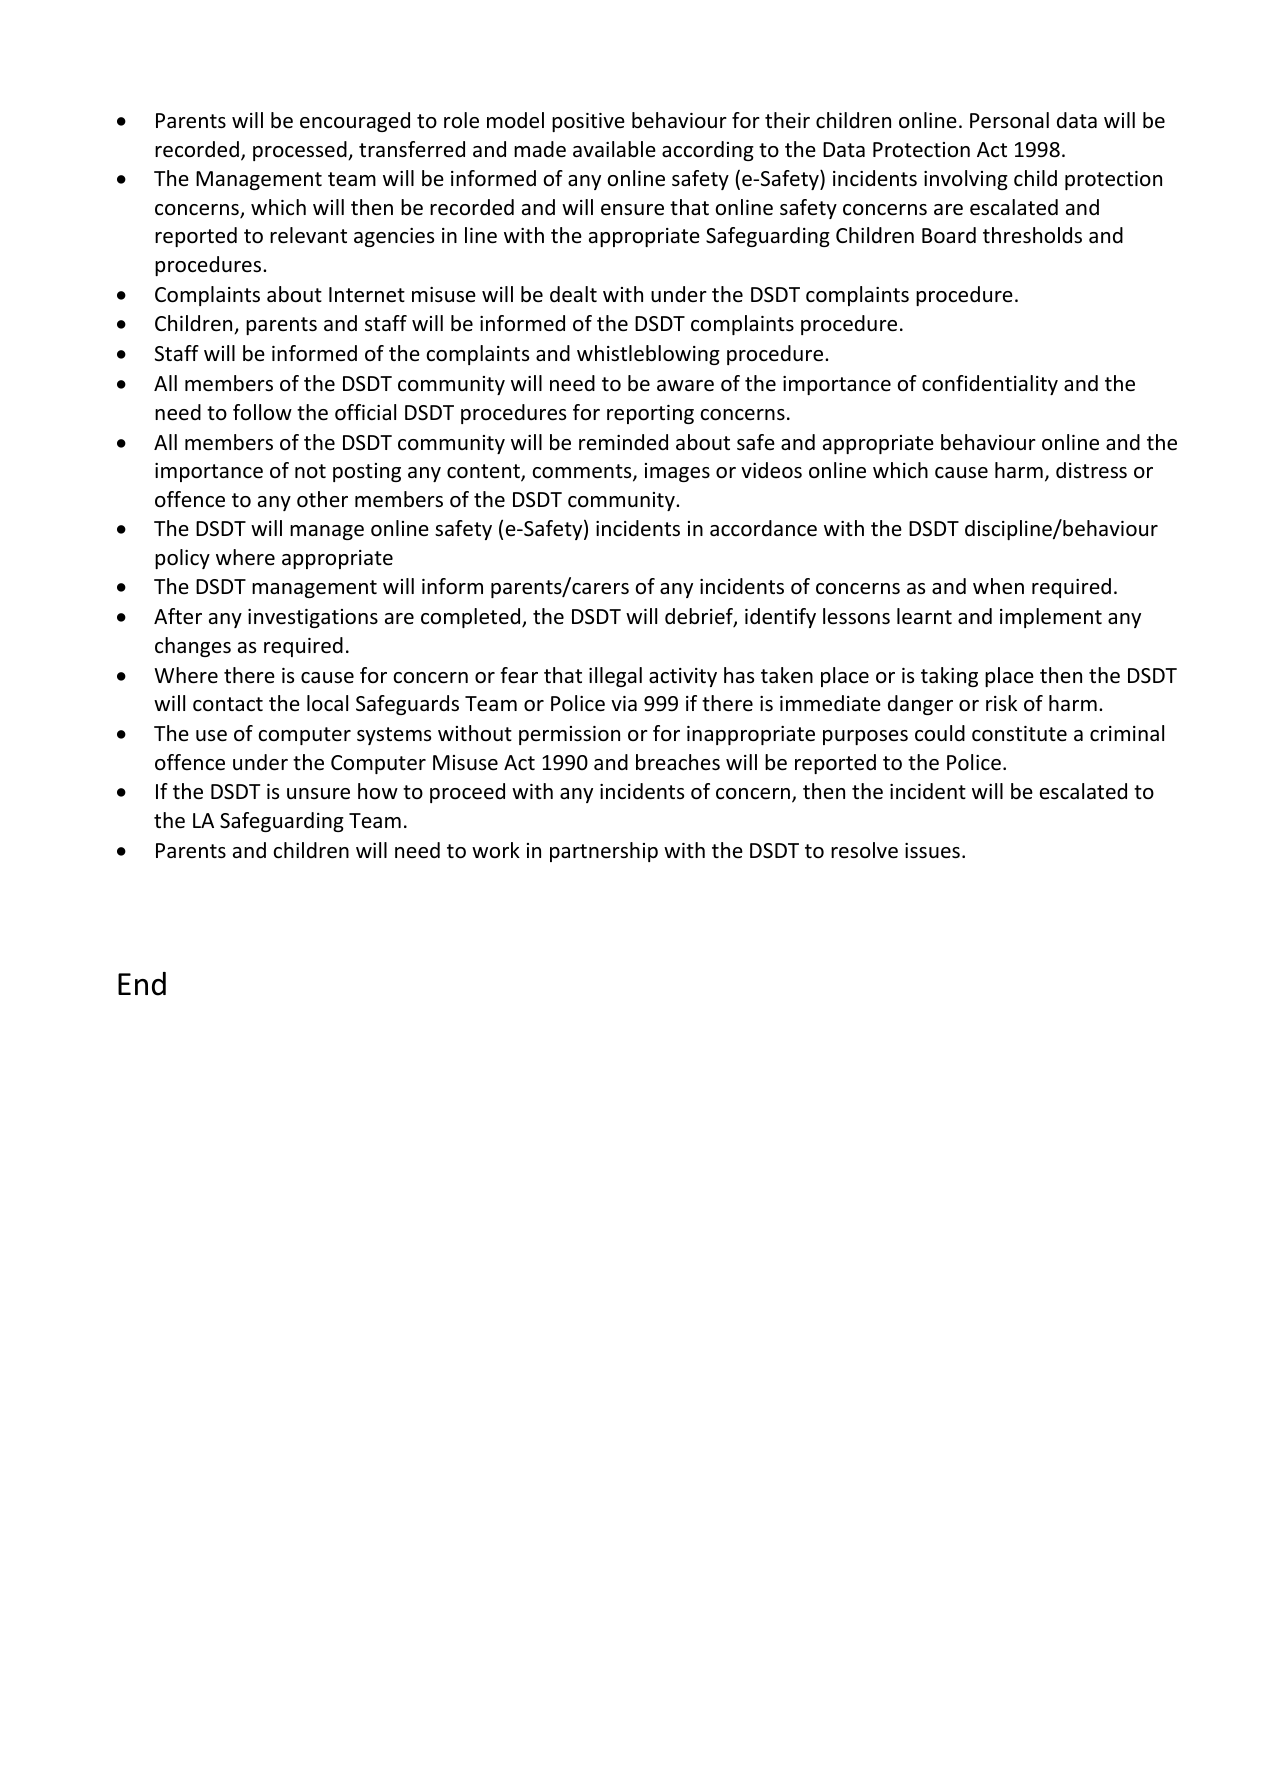 The width and height of the page is (1265, 1789). I want to click on risk, so click(1001, 703).
